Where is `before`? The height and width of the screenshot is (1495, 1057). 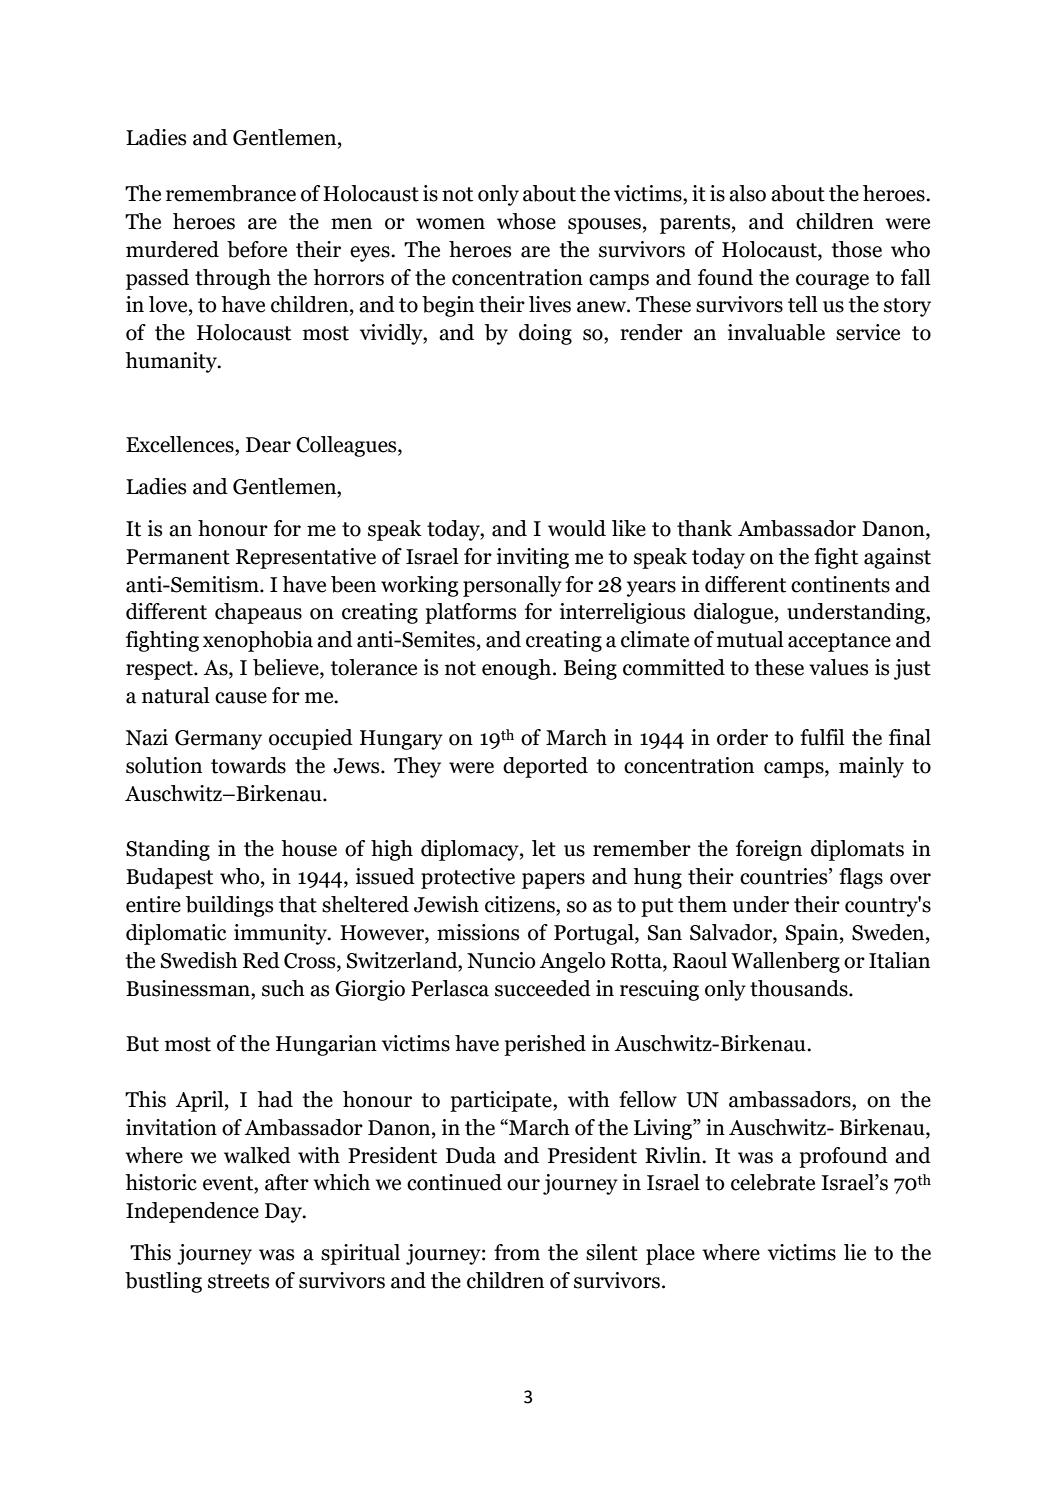 before is located at coordinates (257, 249).
